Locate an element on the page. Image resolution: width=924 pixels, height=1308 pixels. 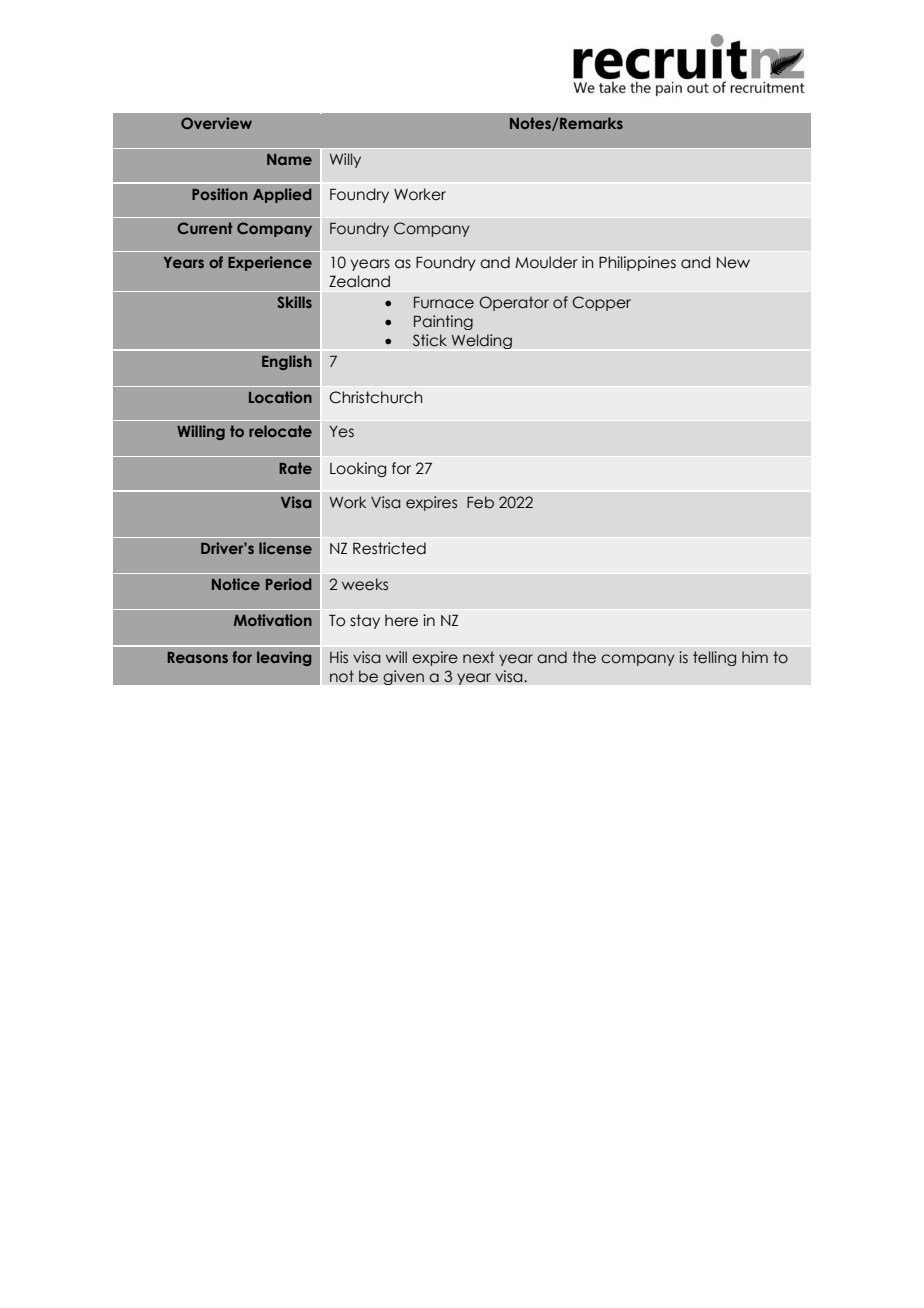
leaving is located at coordinates (284, 658).
